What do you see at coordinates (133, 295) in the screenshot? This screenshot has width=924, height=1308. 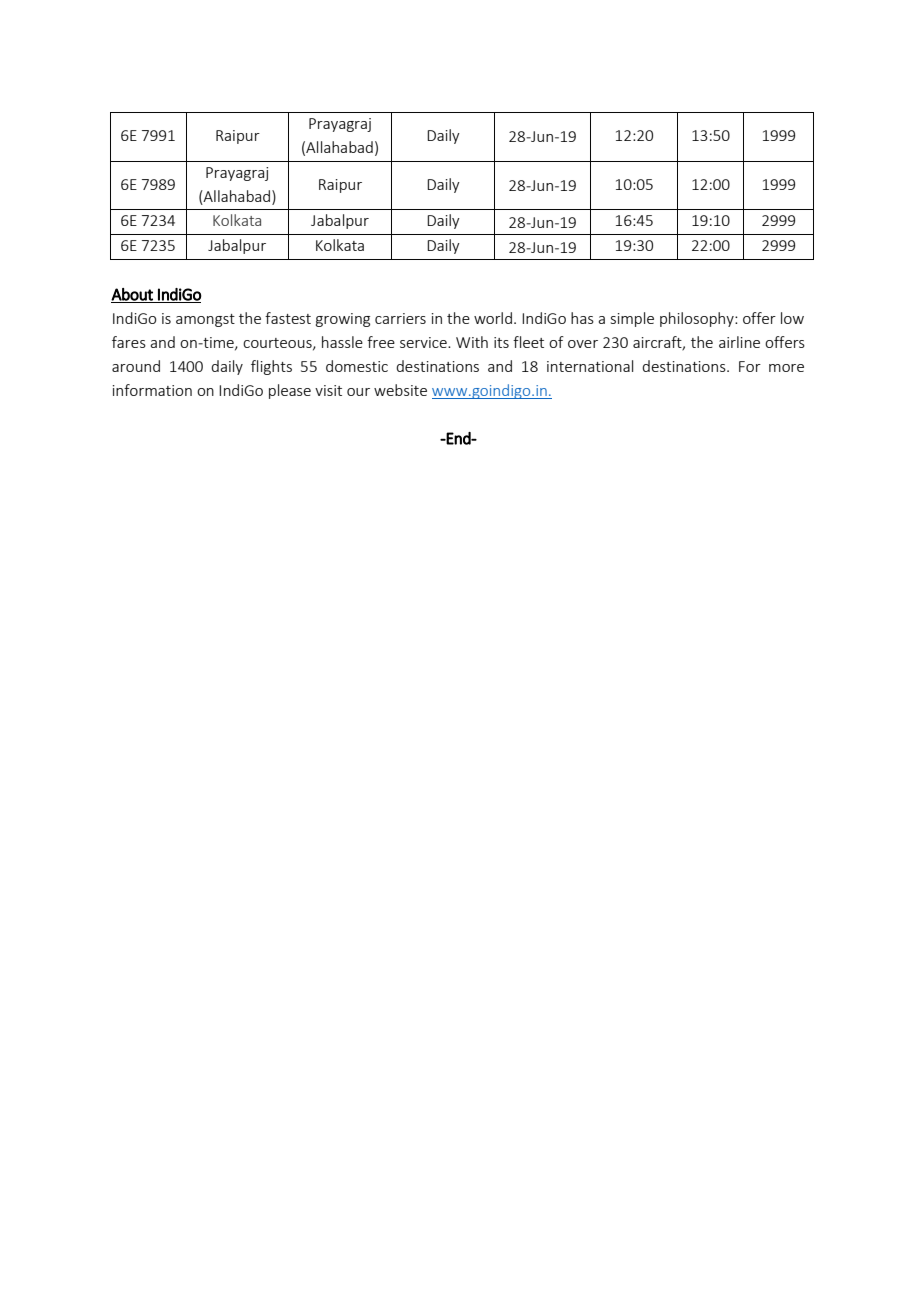 I see `About` at bounding box center [133, 295].
